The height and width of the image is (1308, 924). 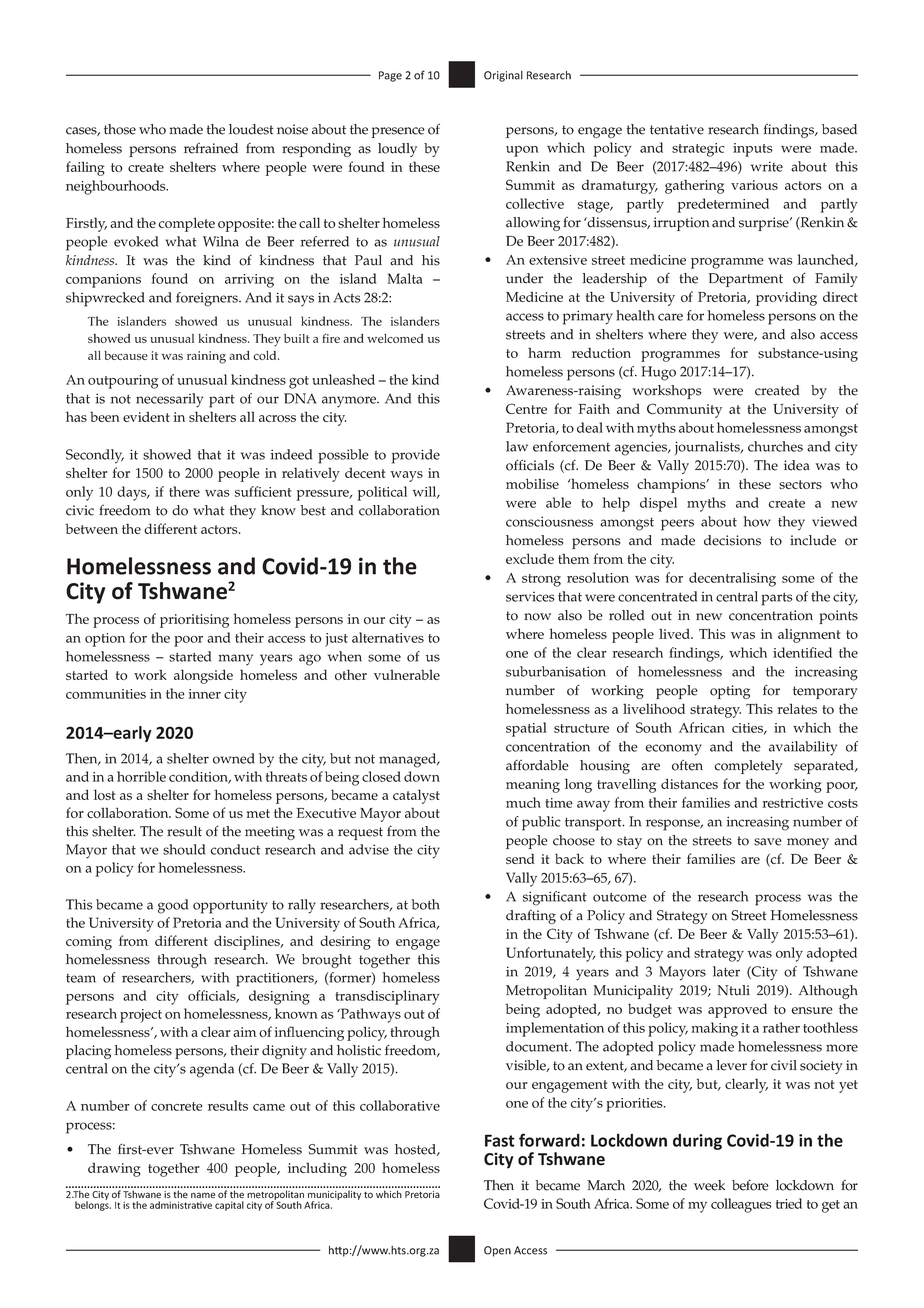 What do you see at coordinates (181, 1205) in the image?
I see `administrative` at bounding box center [181, 1205].
